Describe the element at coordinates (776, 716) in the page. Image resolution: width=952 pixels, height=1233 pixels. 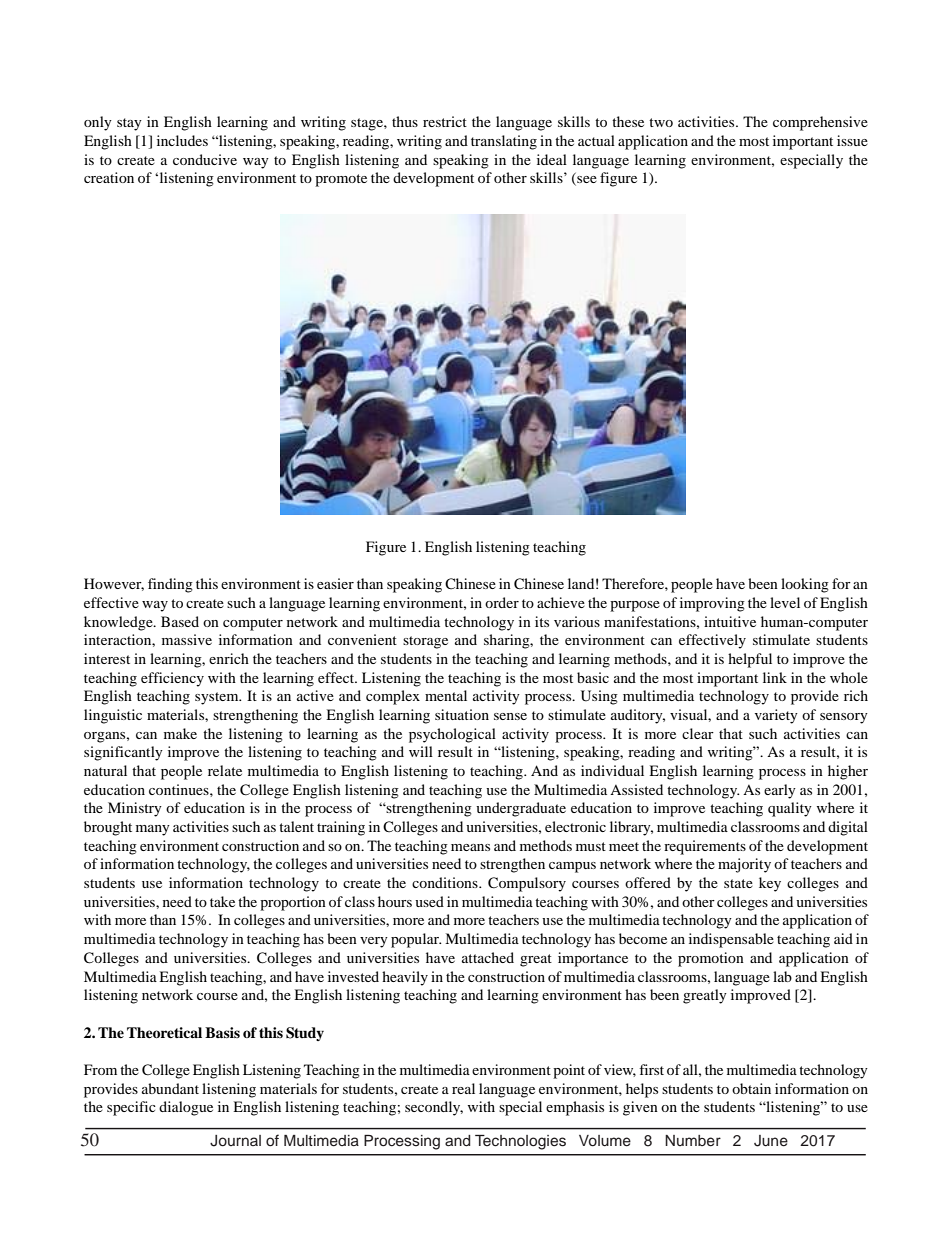
I see `variety` at that location.
